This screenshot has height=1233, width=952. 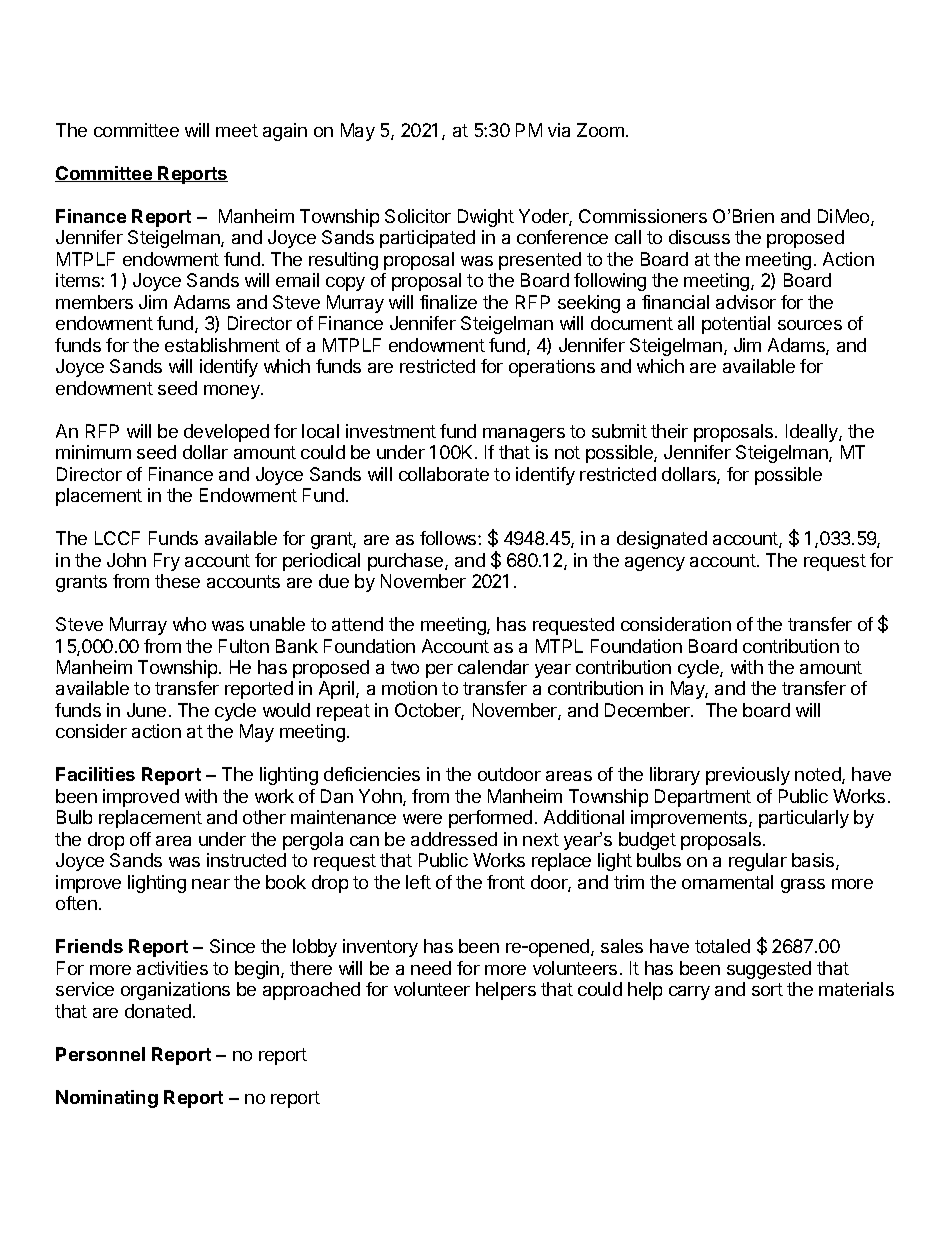 I want to click on again, so click(x=285, y=132).
